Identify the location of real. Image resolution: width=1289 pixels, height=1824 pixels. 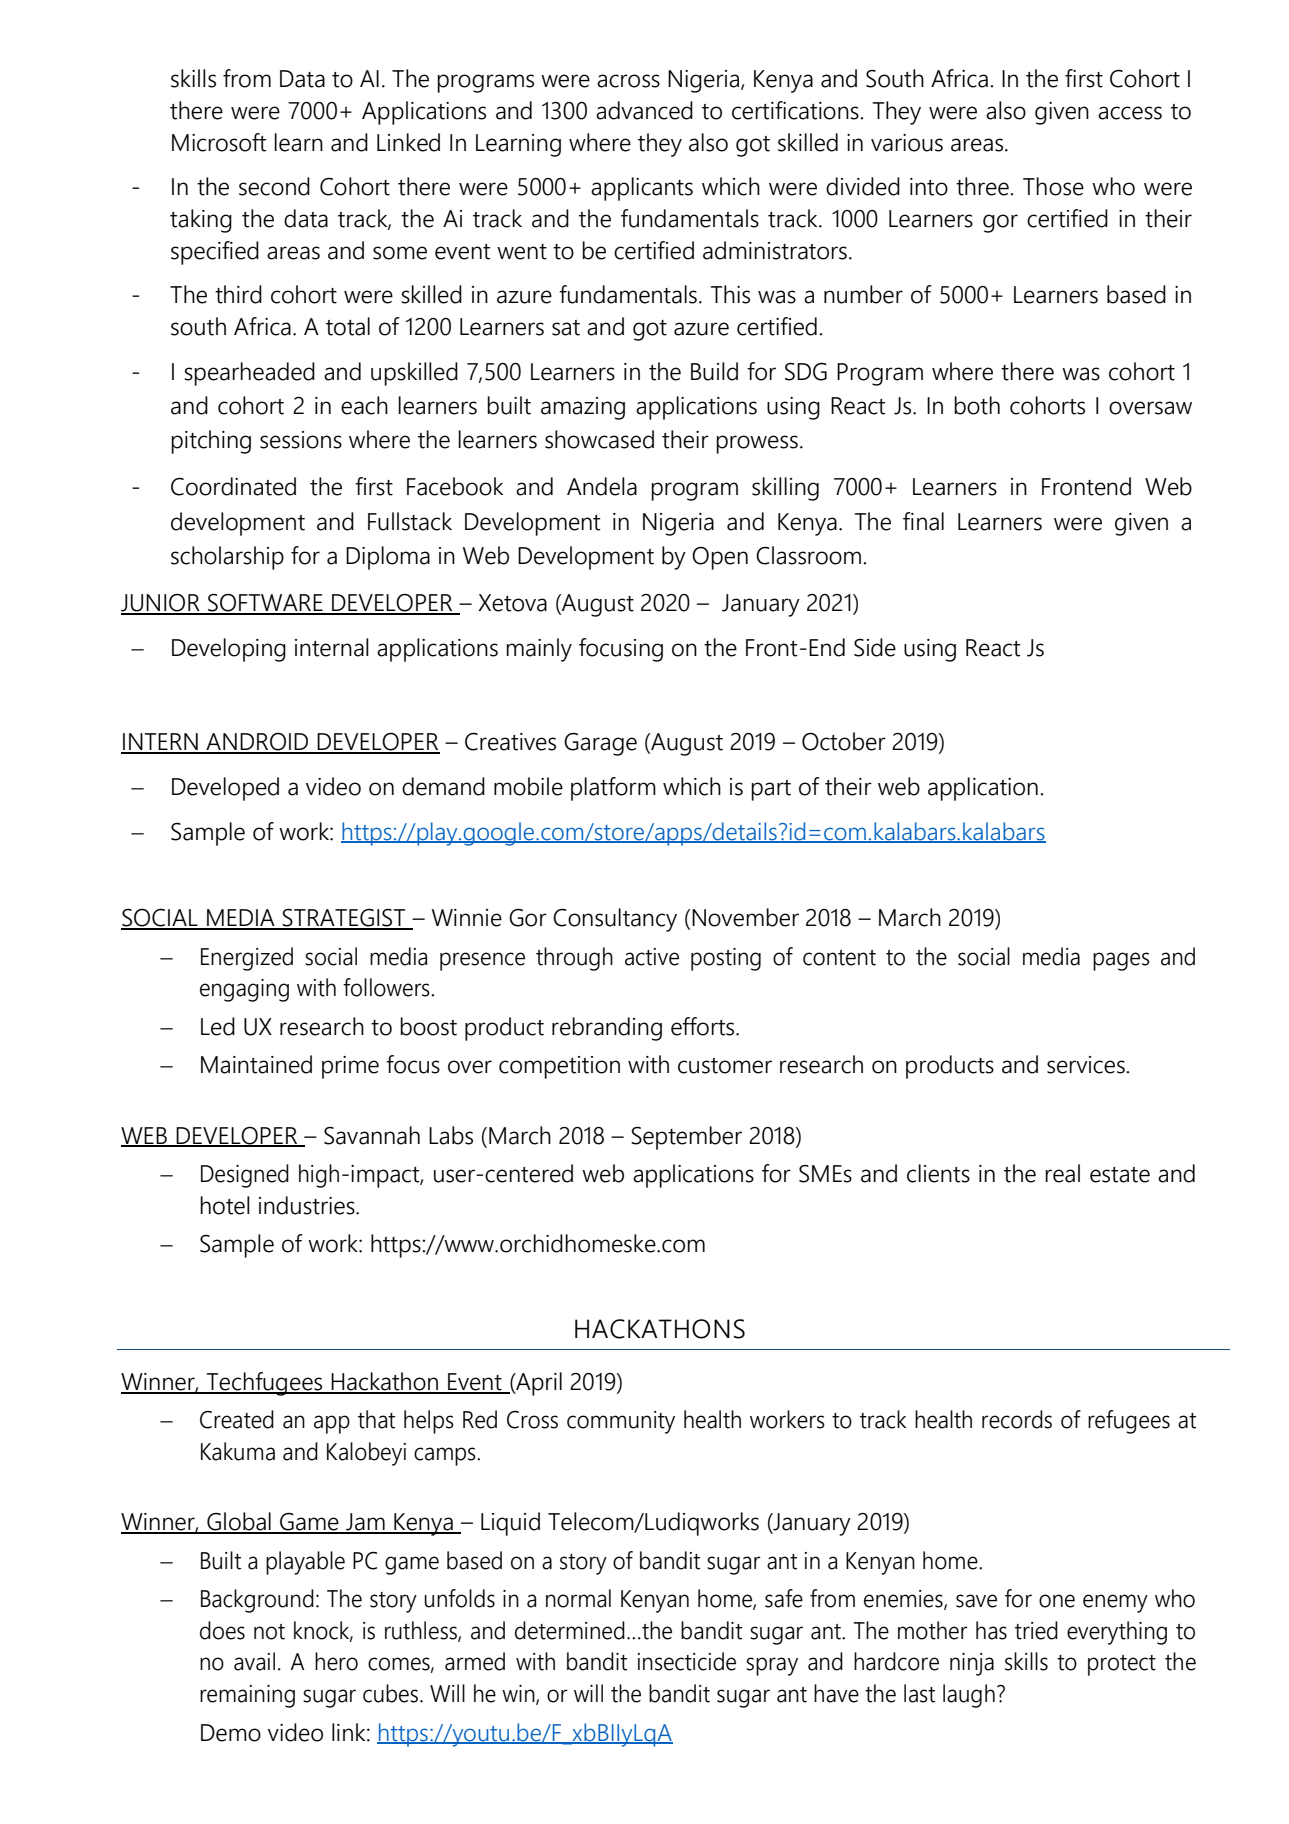
(1062, 1173).
